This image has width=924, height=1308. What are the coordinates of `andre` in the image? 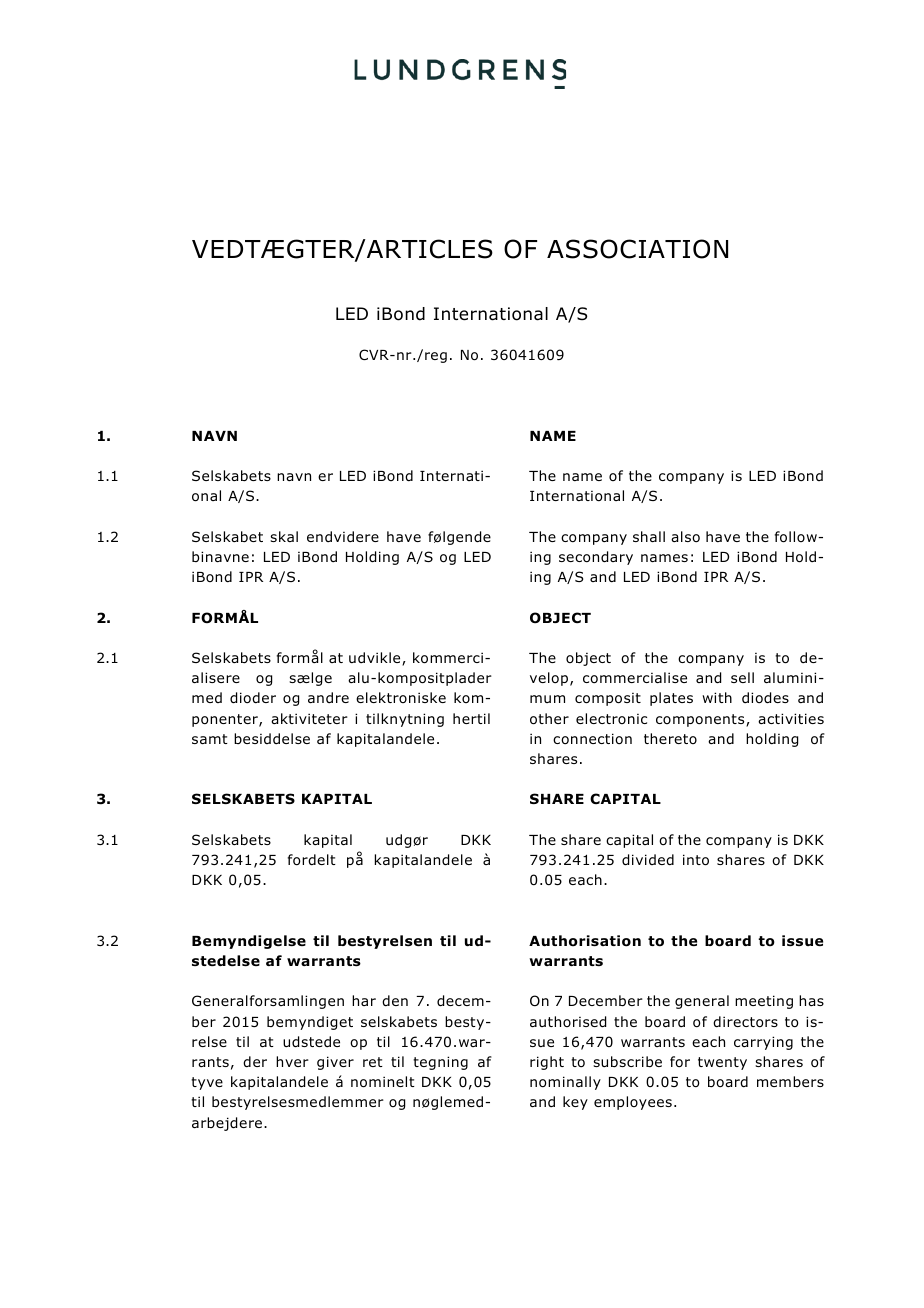 It's located at (328, 697).
